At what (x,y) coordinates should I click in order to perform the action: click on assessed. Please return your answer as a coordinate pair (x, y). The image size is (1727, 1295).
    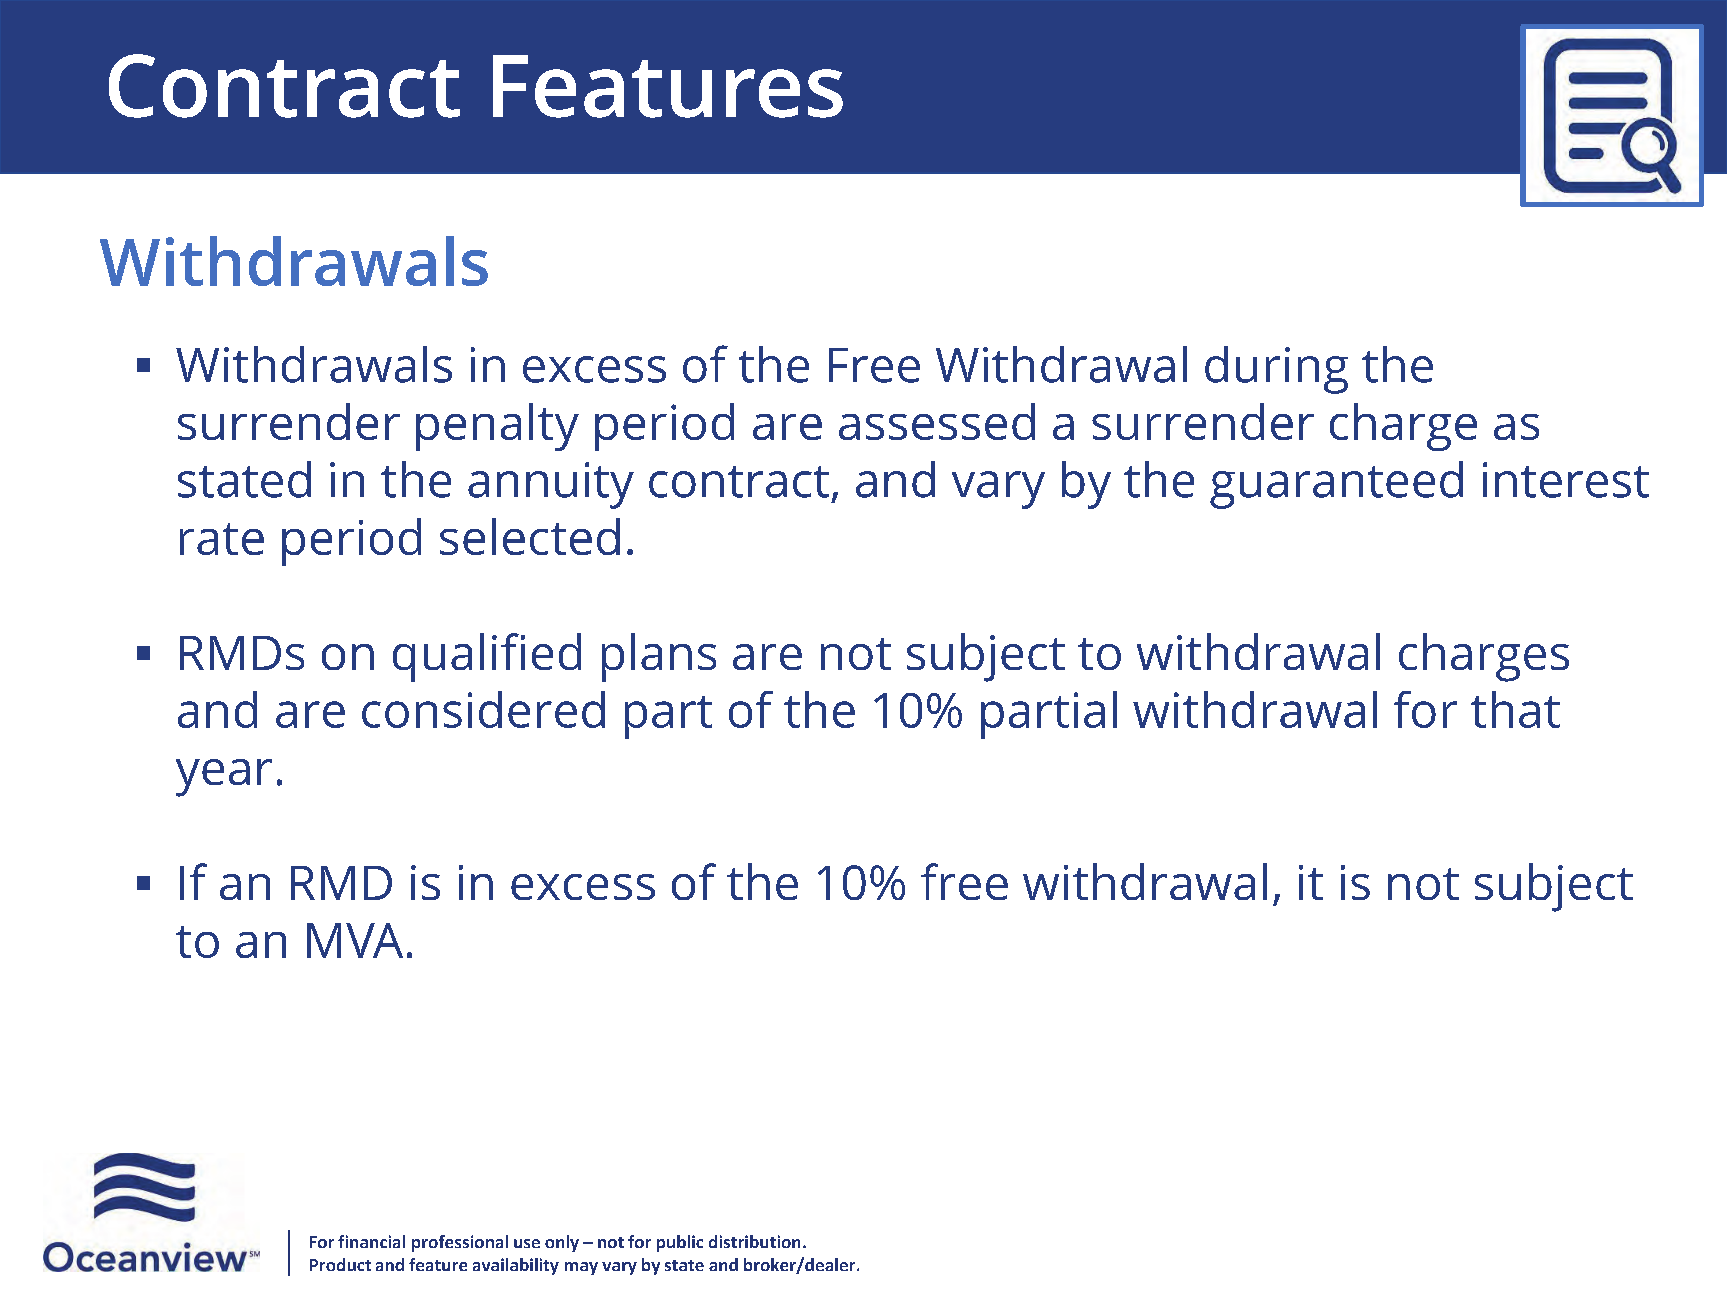
    Looking at the image, I should click on (937, 421).
